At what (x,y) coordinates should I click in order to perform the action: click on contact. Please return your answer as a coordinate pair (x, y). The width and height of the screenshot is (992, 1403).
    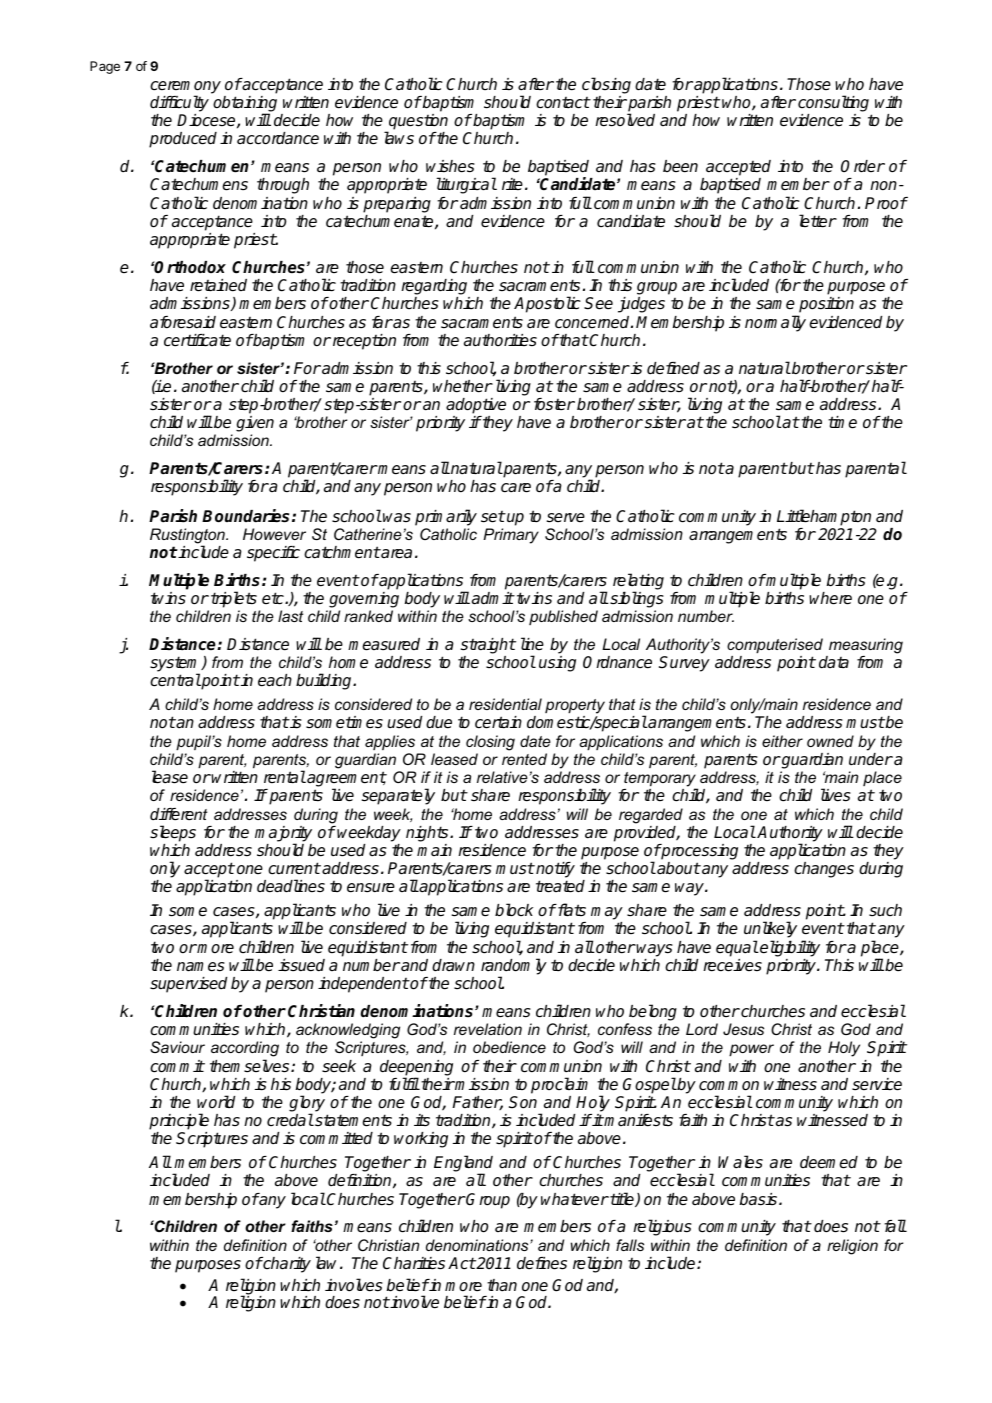
    Looking at the image, I should click on (563, 103).
